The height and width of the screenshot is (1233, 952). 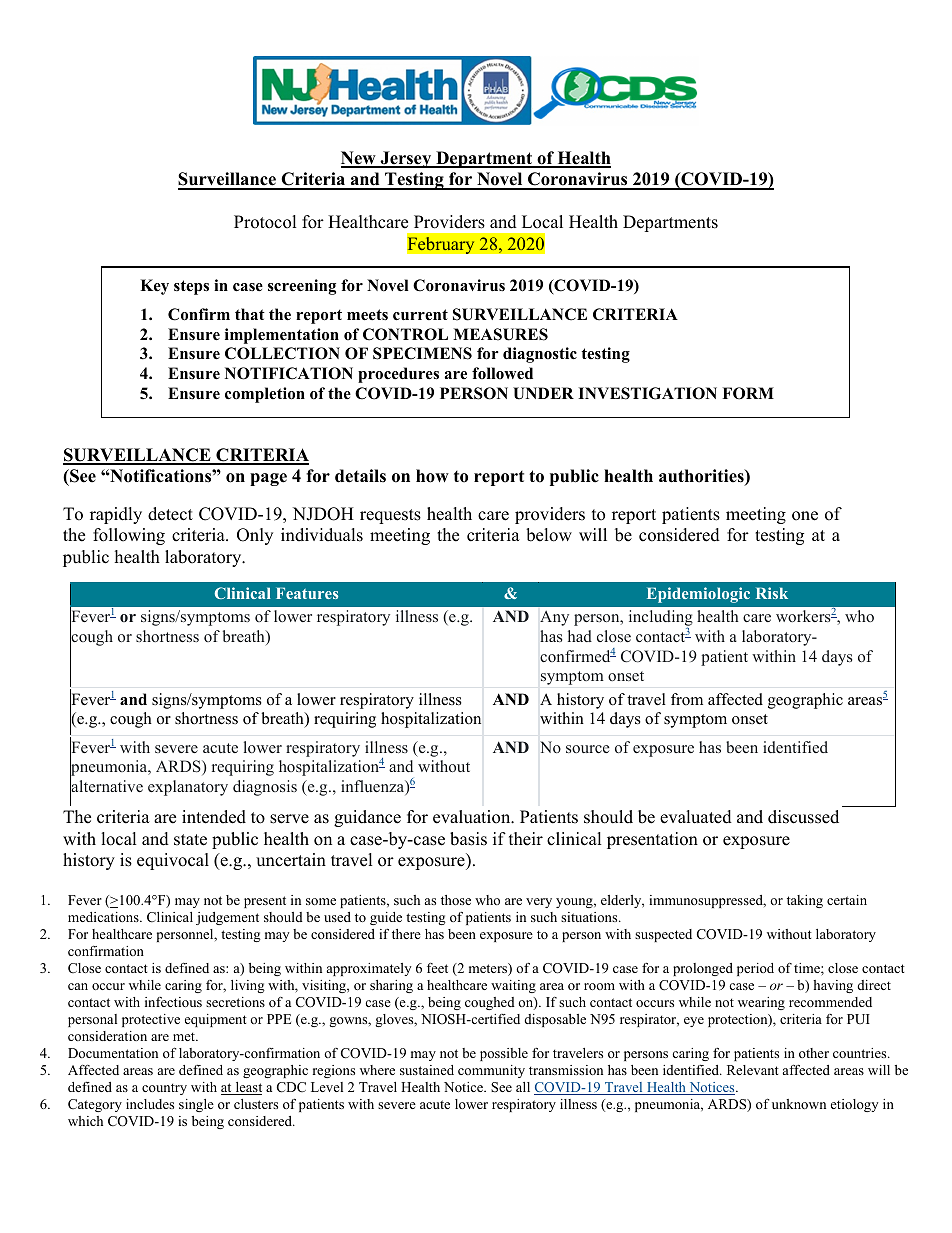 What do you see at coordinates (772, 593) in the screenshot?
I see `Risk` at bounding box center [772, 593].
